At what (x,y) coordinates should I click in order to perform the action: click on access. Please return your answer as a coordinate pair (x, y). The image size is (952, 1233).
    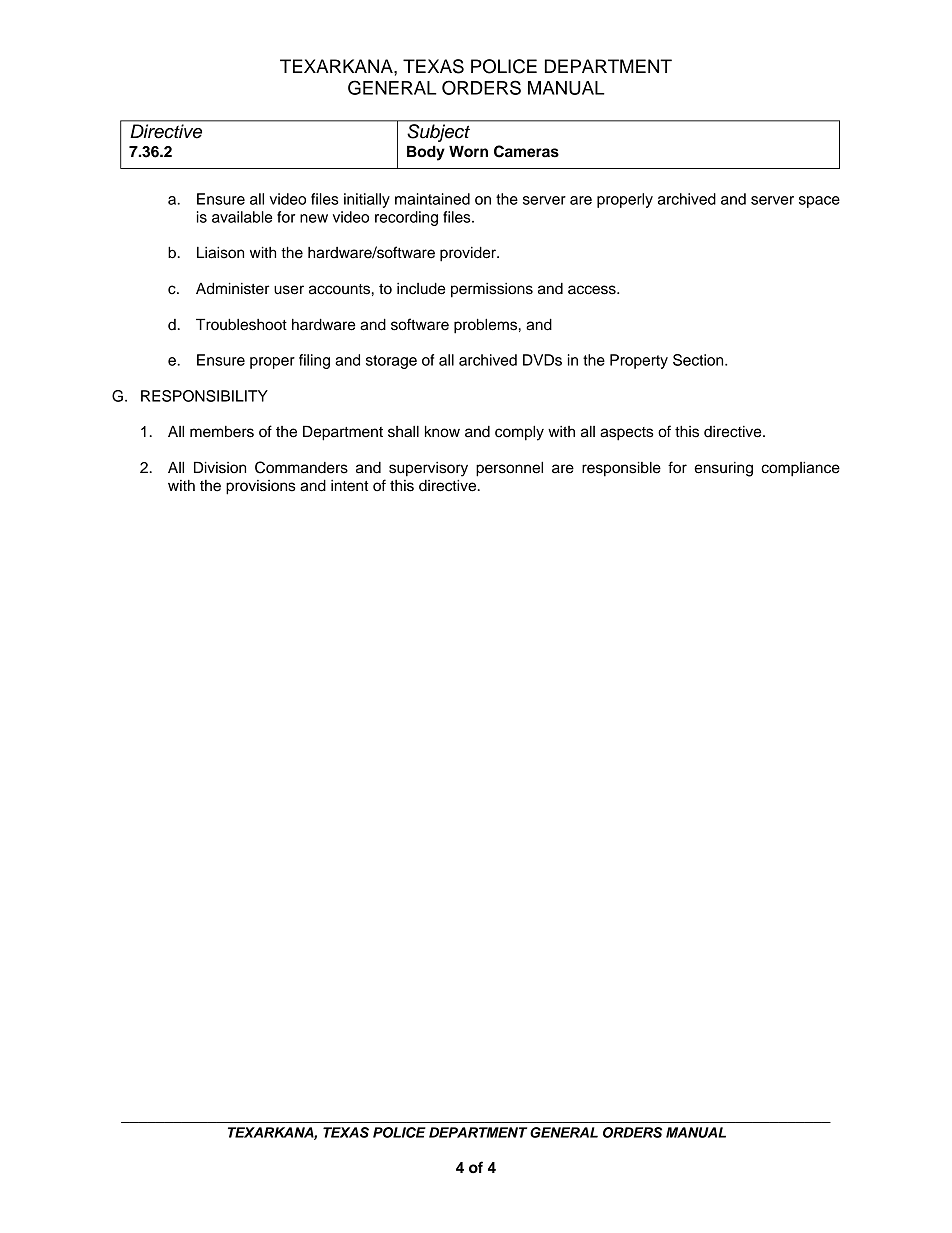
    Looking at the image, I should click on (593, 290).
